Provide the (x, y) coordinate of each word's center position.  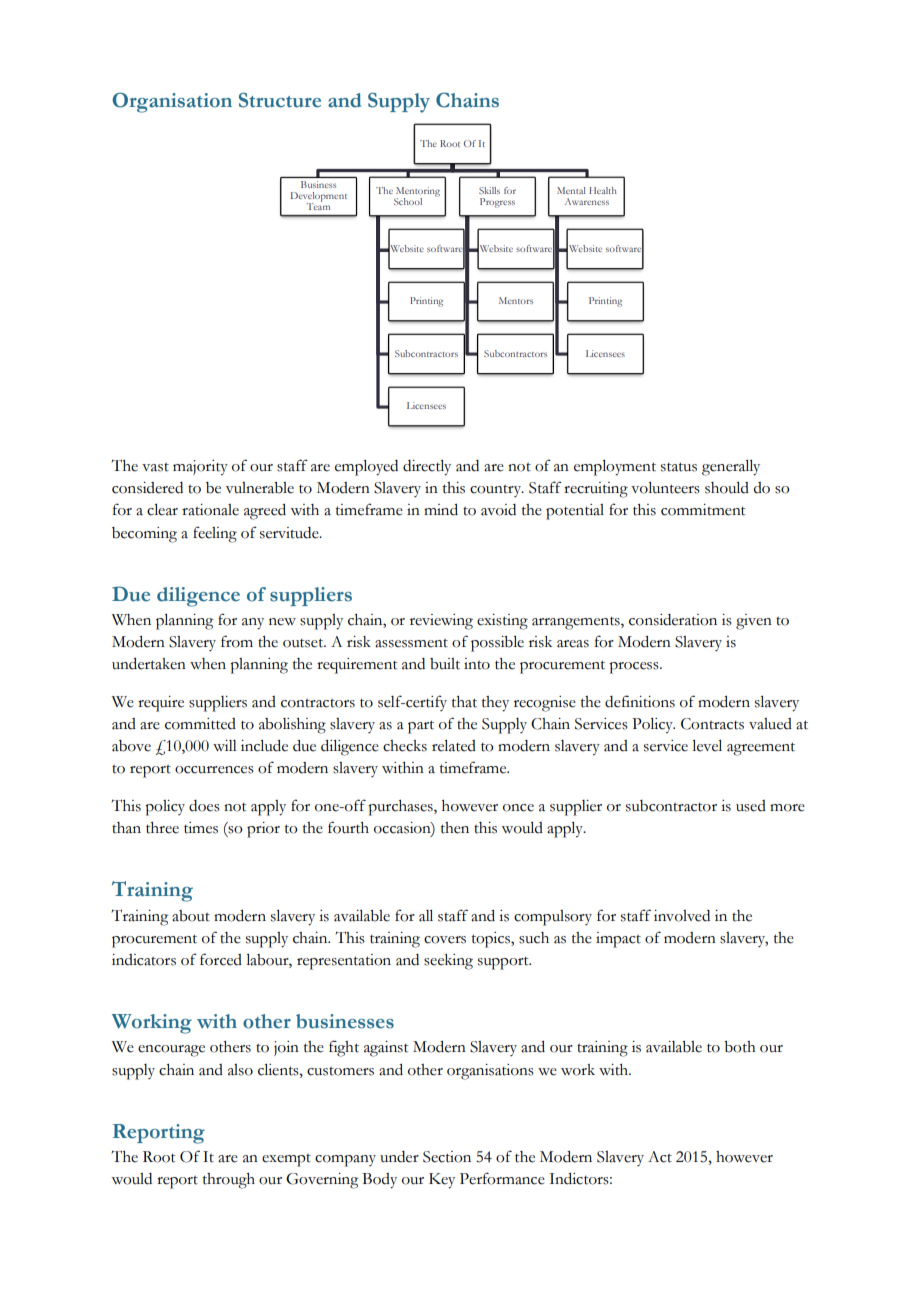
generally (731, 468)
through (229, 1181)
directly (427, 468)
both (740, 1047)
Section (447, 1157)
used (751, 806)
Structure (280, 100)
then (455, 828)
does (204, 806)
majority (200, 468)
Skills (489, 190)
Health (603, 190)
